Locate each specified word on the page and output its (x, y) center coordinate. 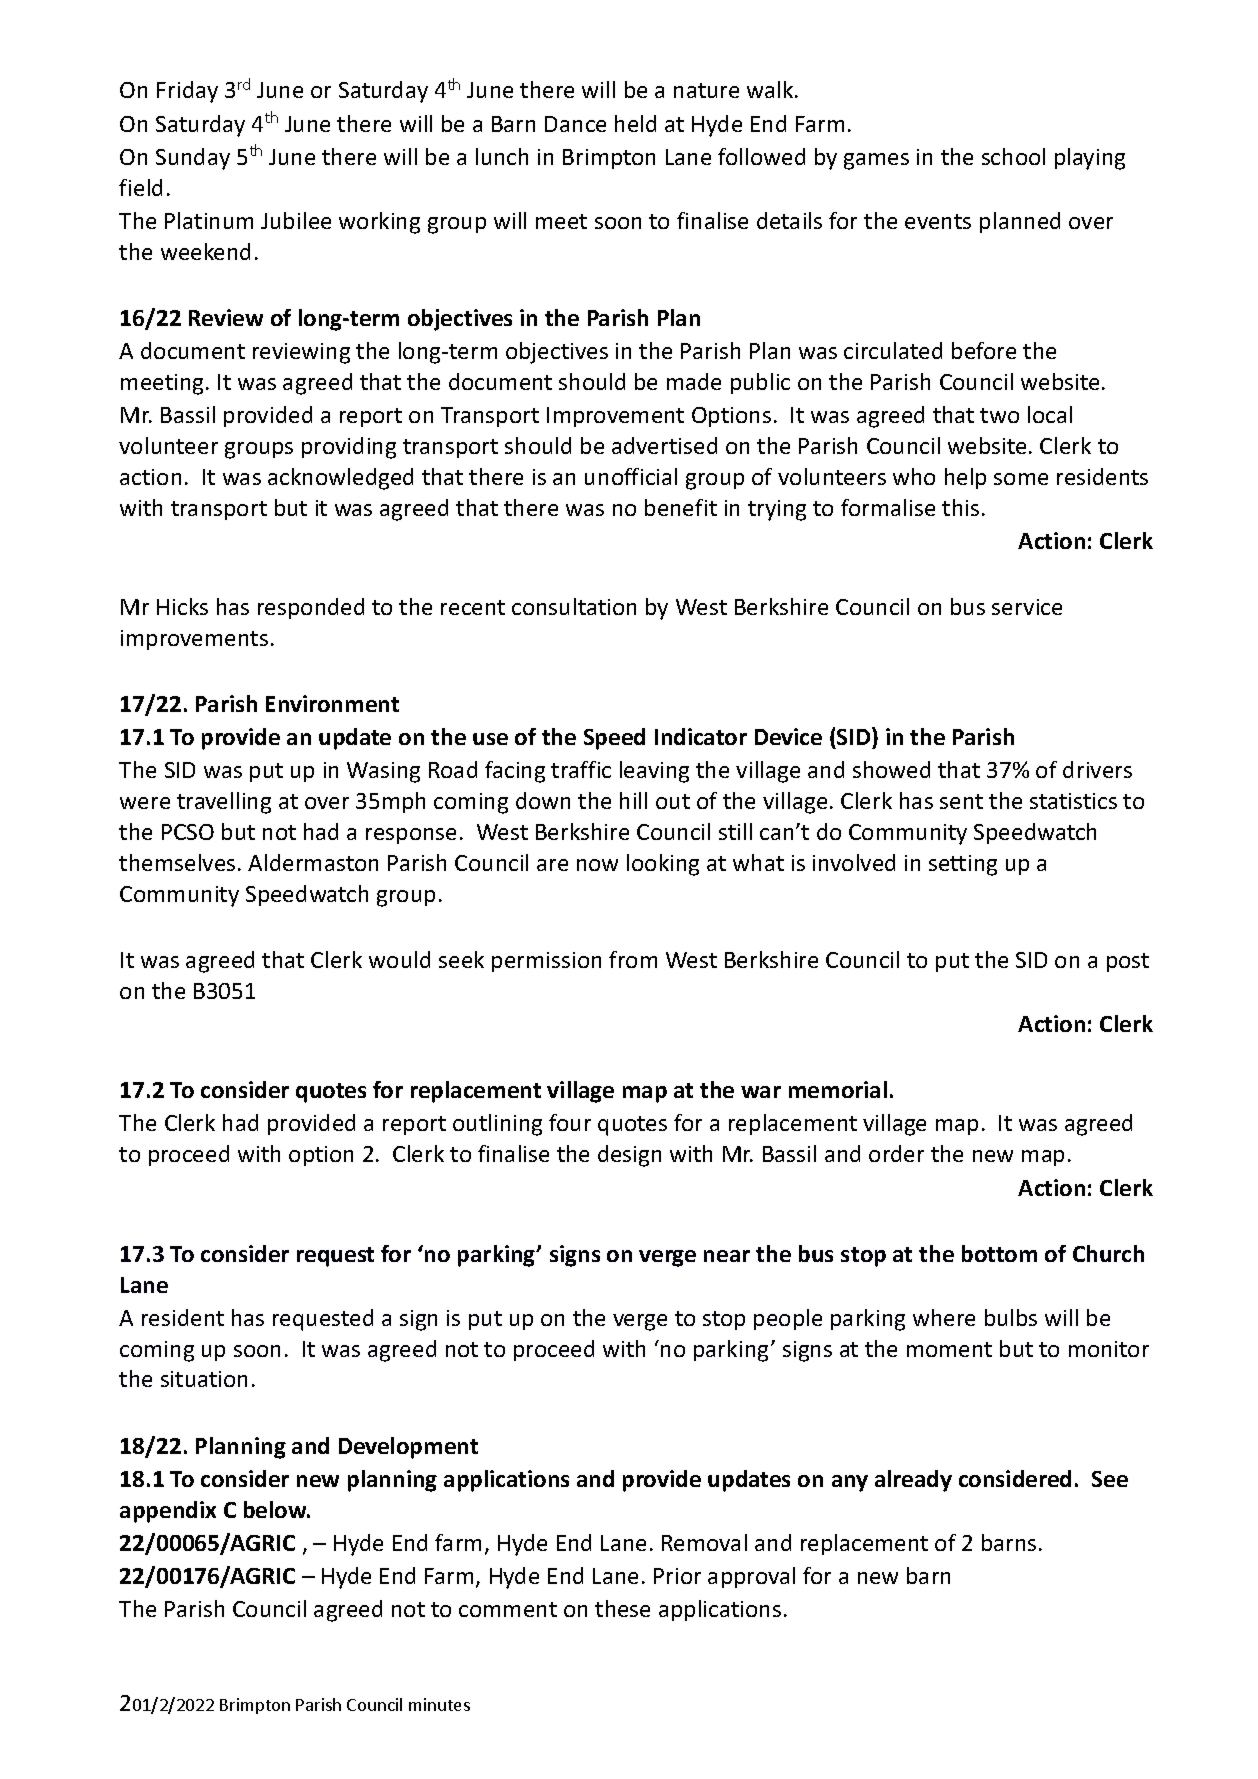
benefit (681, 507)
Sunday (193, 159)
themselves (177, 862)
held (635, 123)
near (727, 1256)
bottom (999, 1253)
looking (663, 865)
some (1021, 479)
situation (204, 1379)
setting (963, 865)
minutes (439, 1704)
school (1013, 156)
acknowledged (340, 479)
